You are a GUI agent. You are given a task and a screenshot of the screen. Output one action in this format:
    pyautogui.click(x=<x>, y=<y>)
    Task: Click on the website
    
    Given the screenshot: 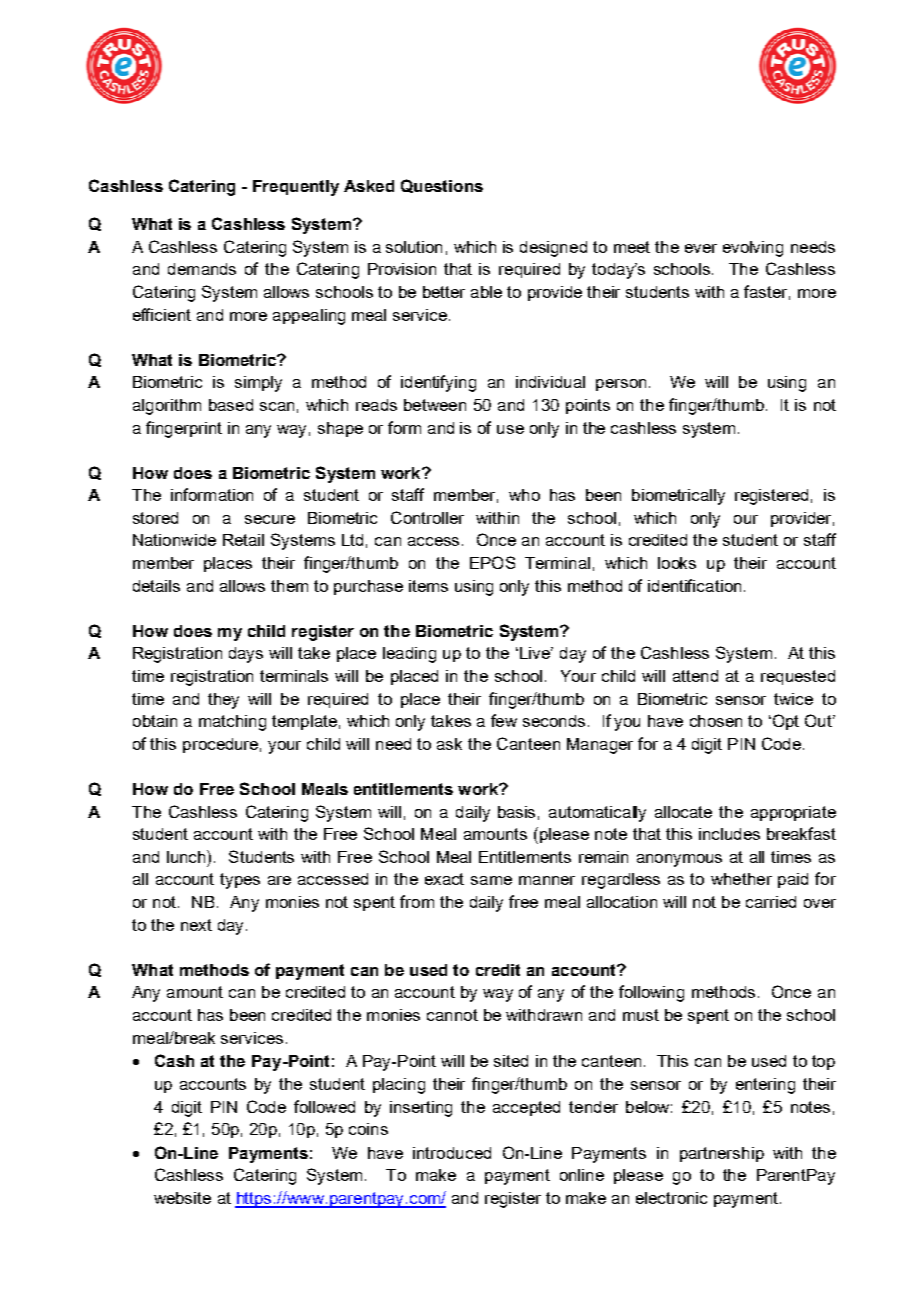 What is the action you would take?
    pyautogui.click(x=182, y=1198)
